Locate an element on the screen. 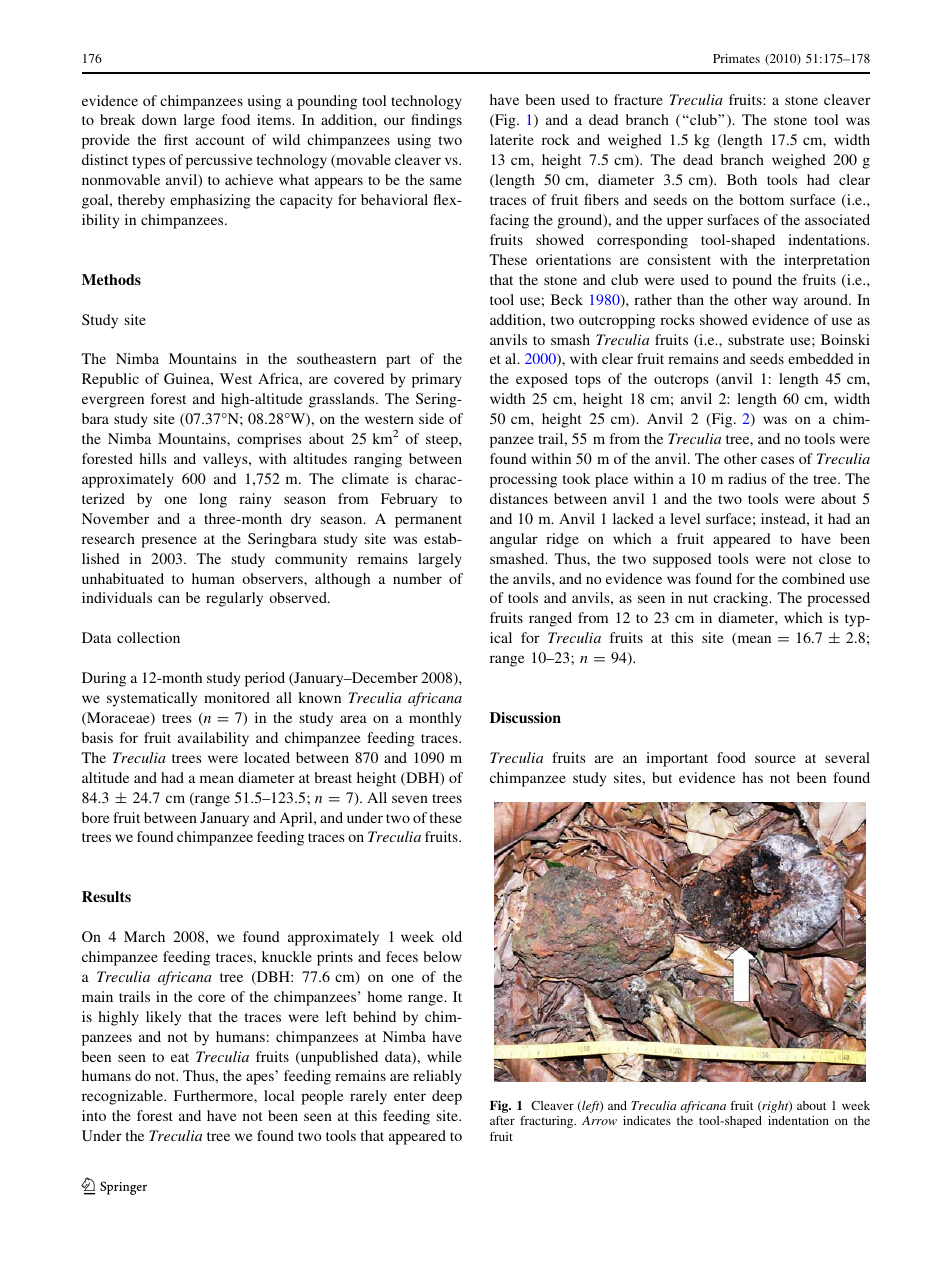 This screenshot has width=952, height=1265. eat is located at coordinates (180, 1057).
